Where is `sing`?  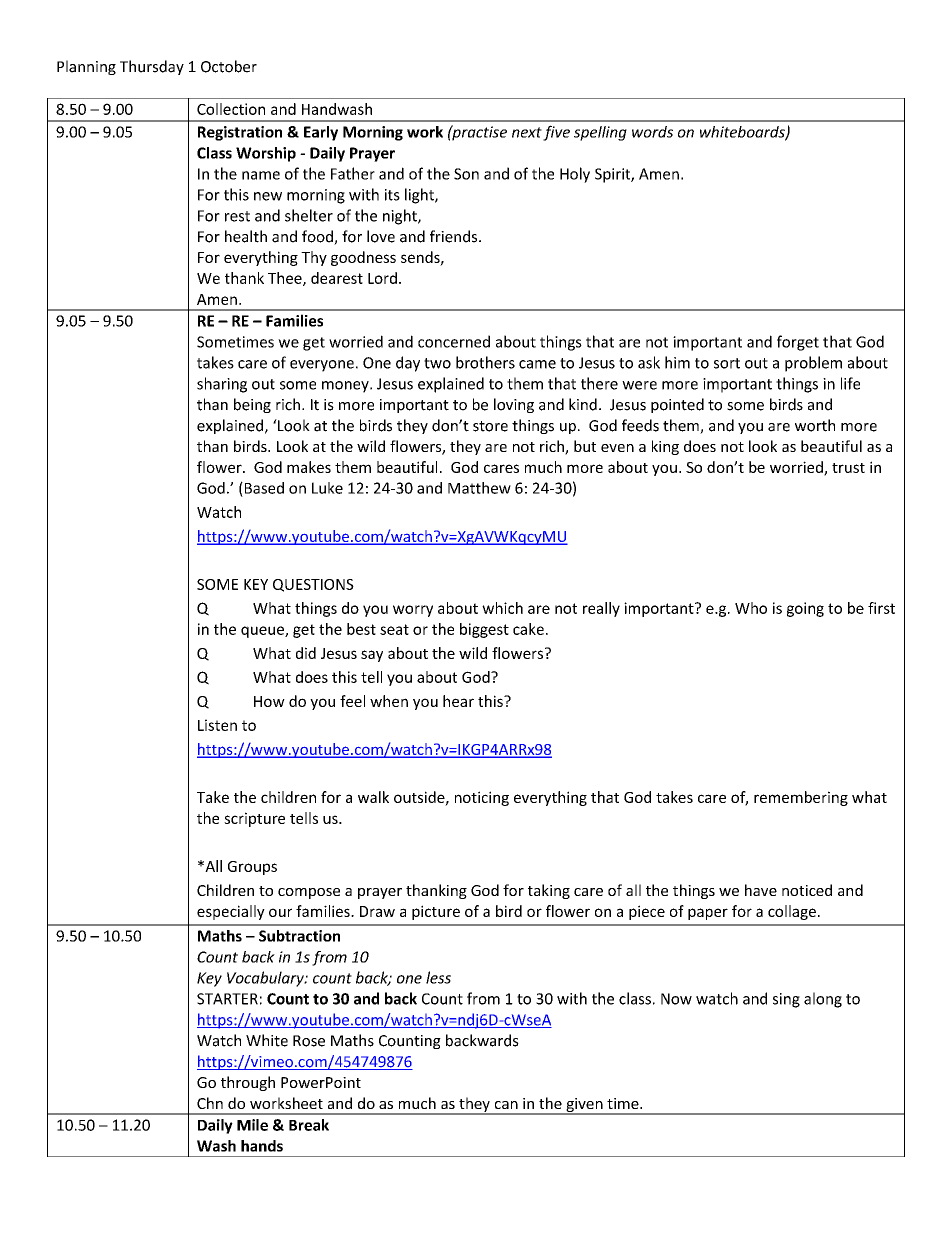
sing is located at coordinates (786, 1000).
